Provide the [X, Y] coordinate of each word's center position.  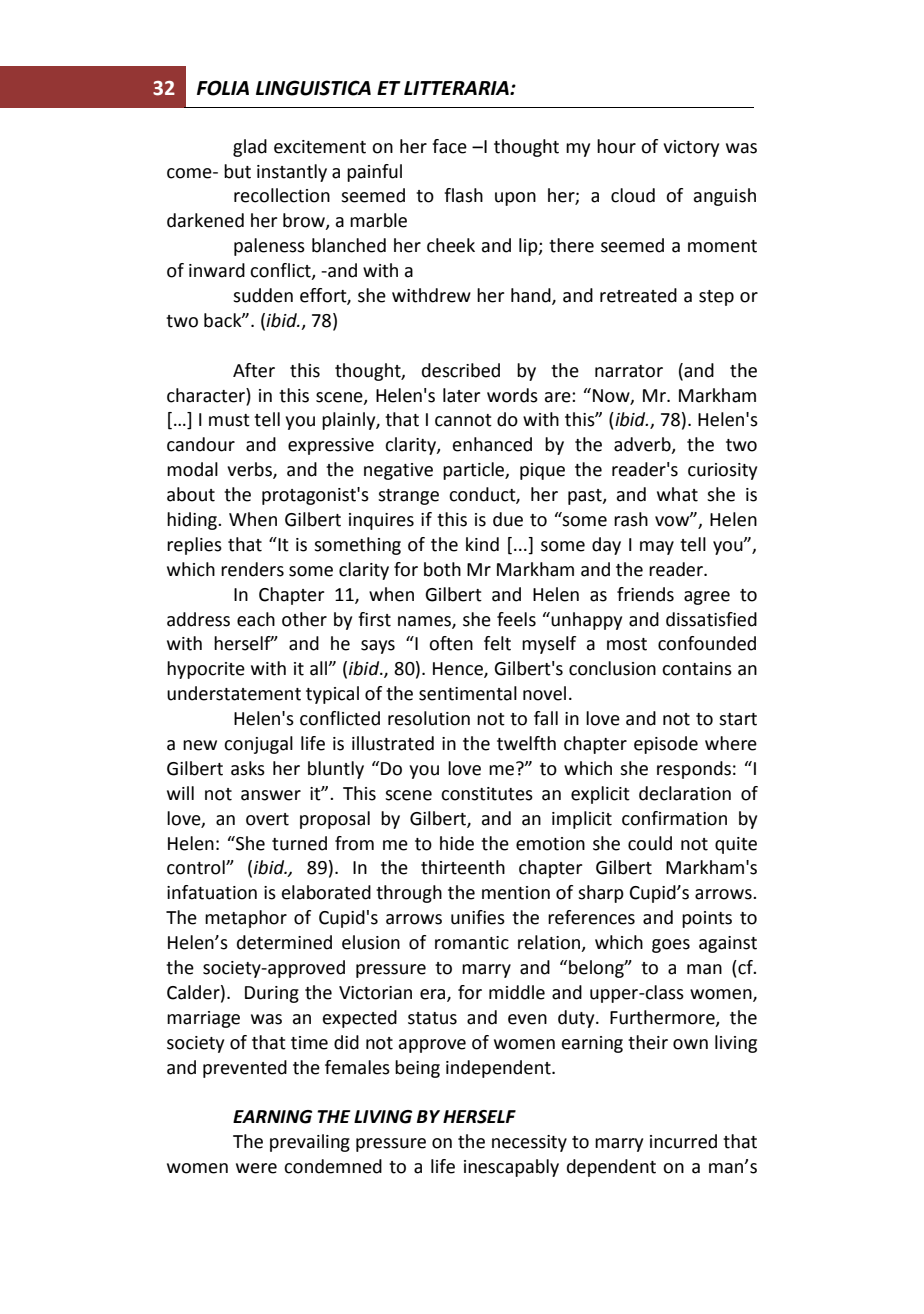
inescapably [511, 1168]
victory [691, 148]
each [256, 619]
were [256, 1168]
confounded [707, 643]
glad [250, 148]
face [449, 146]
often [451, 643]
